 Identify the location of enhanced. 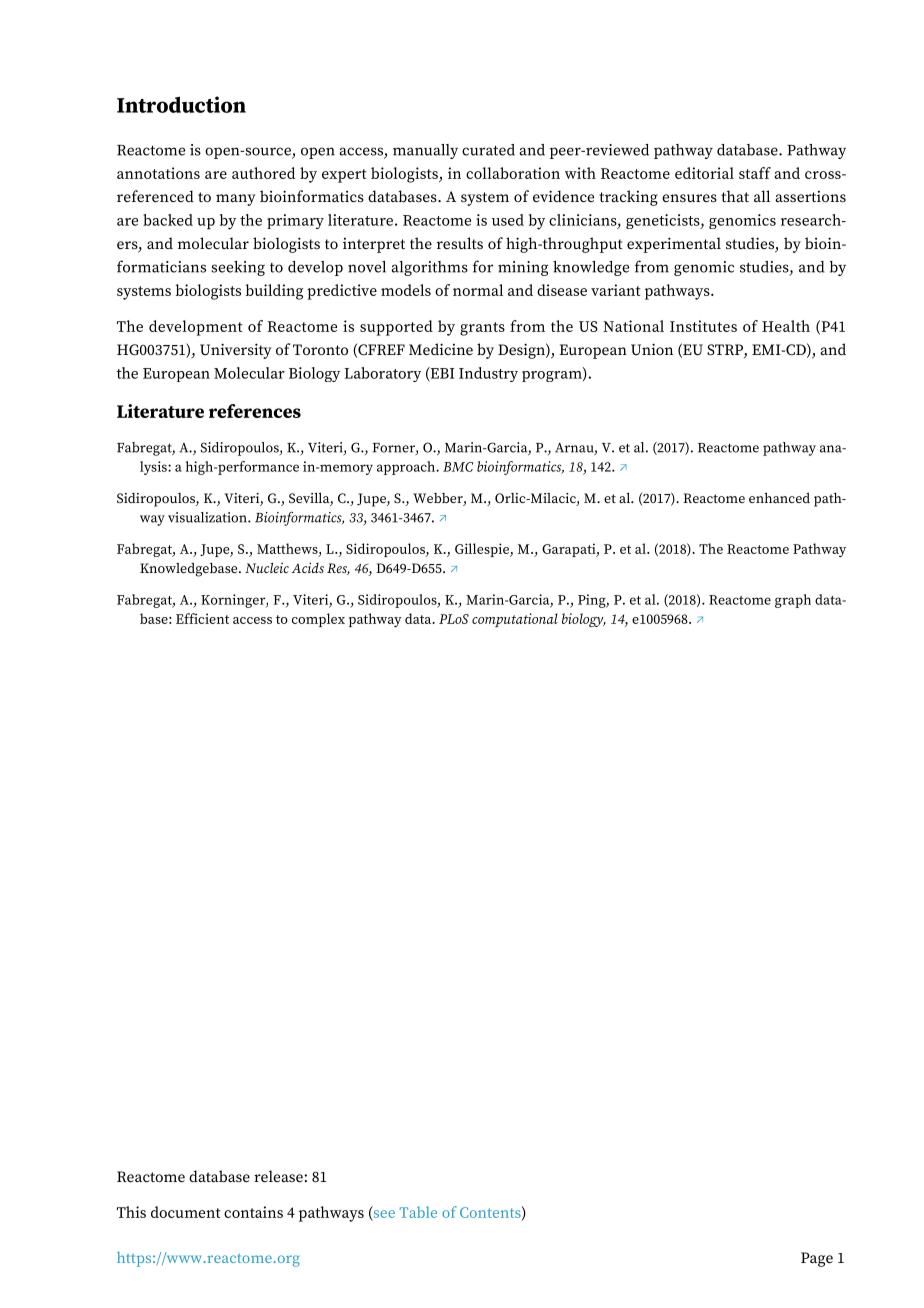
(779, 497).
